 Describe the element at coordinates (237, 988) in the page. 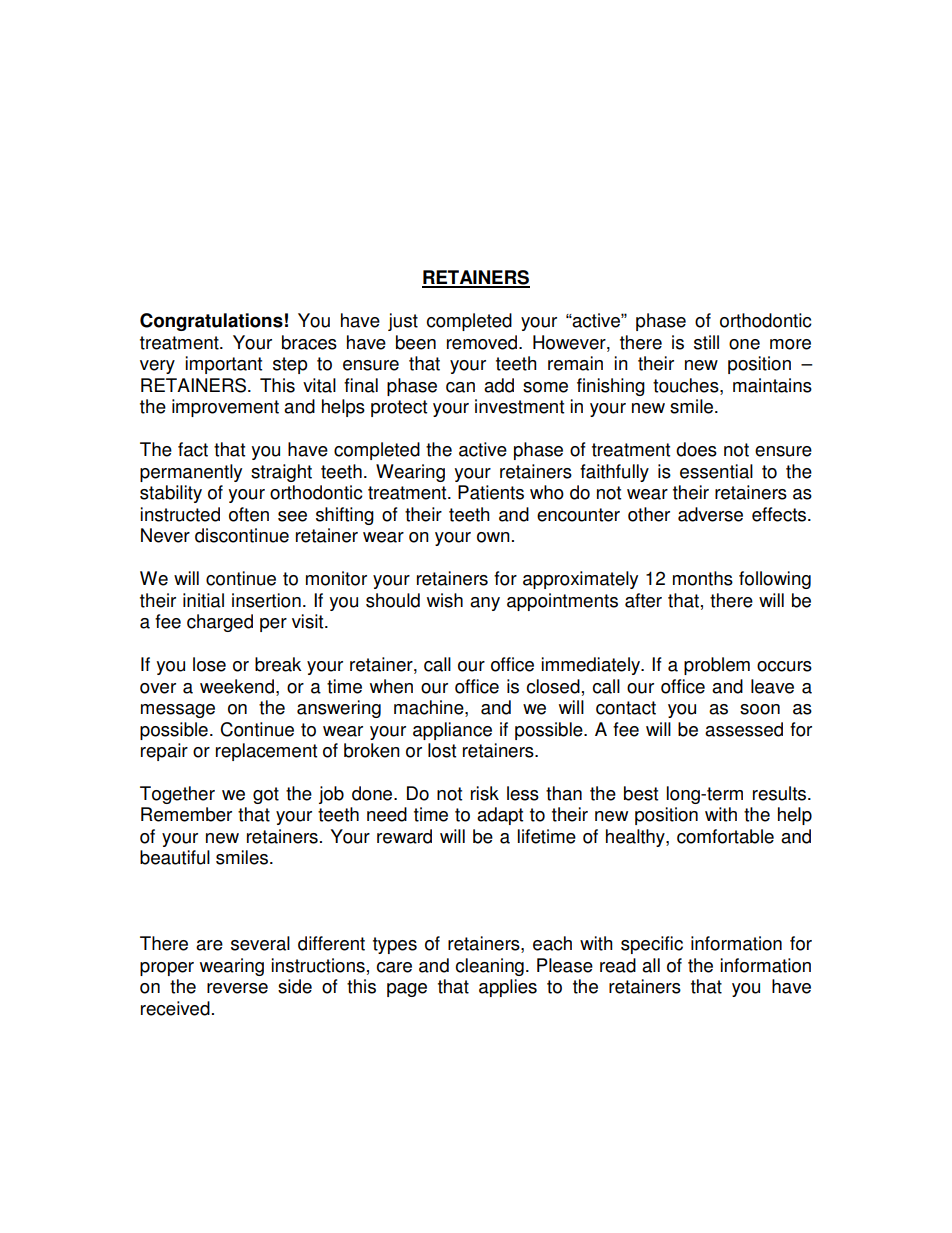

I see `reverse` at that location.
